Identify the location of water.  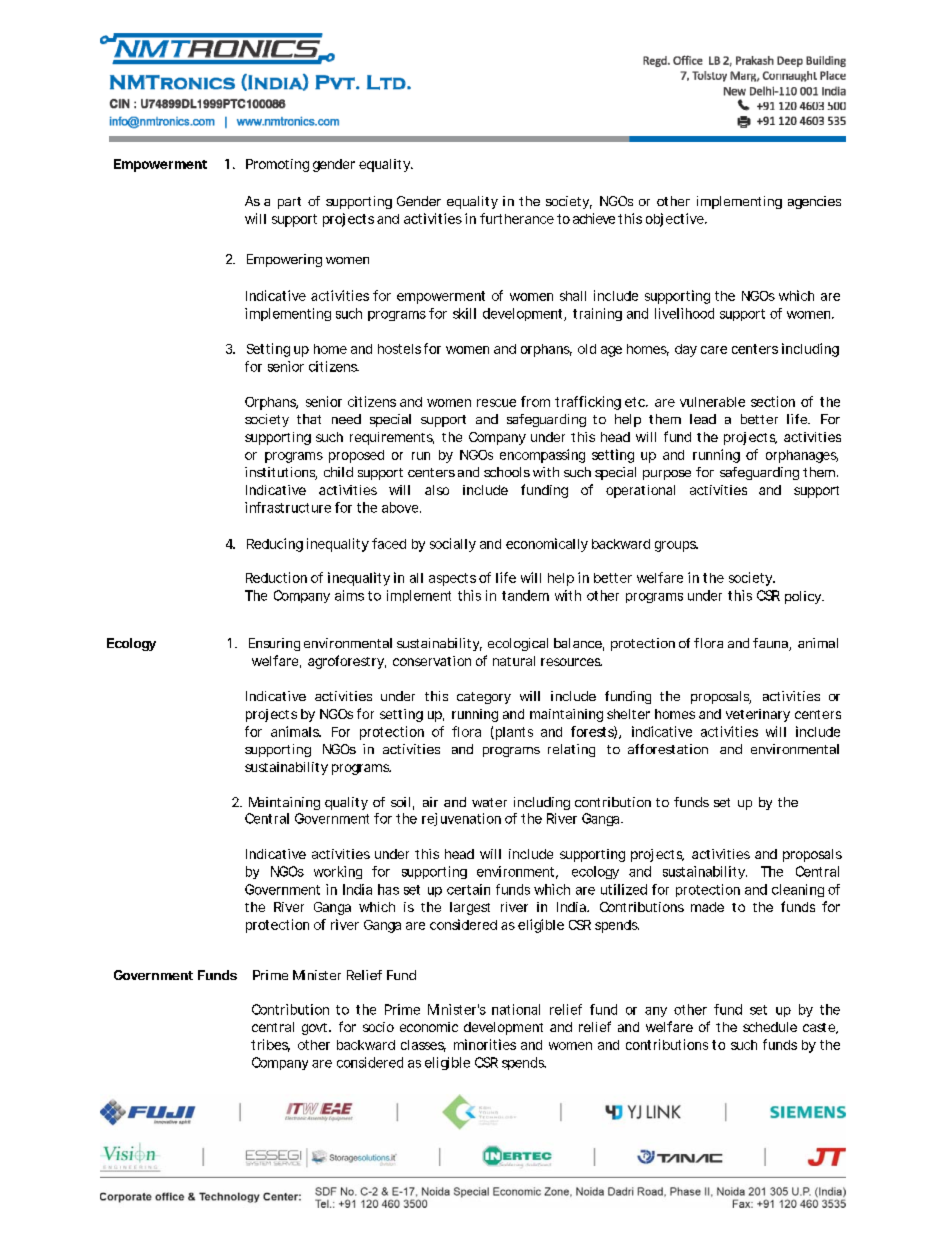
(489, 802).
